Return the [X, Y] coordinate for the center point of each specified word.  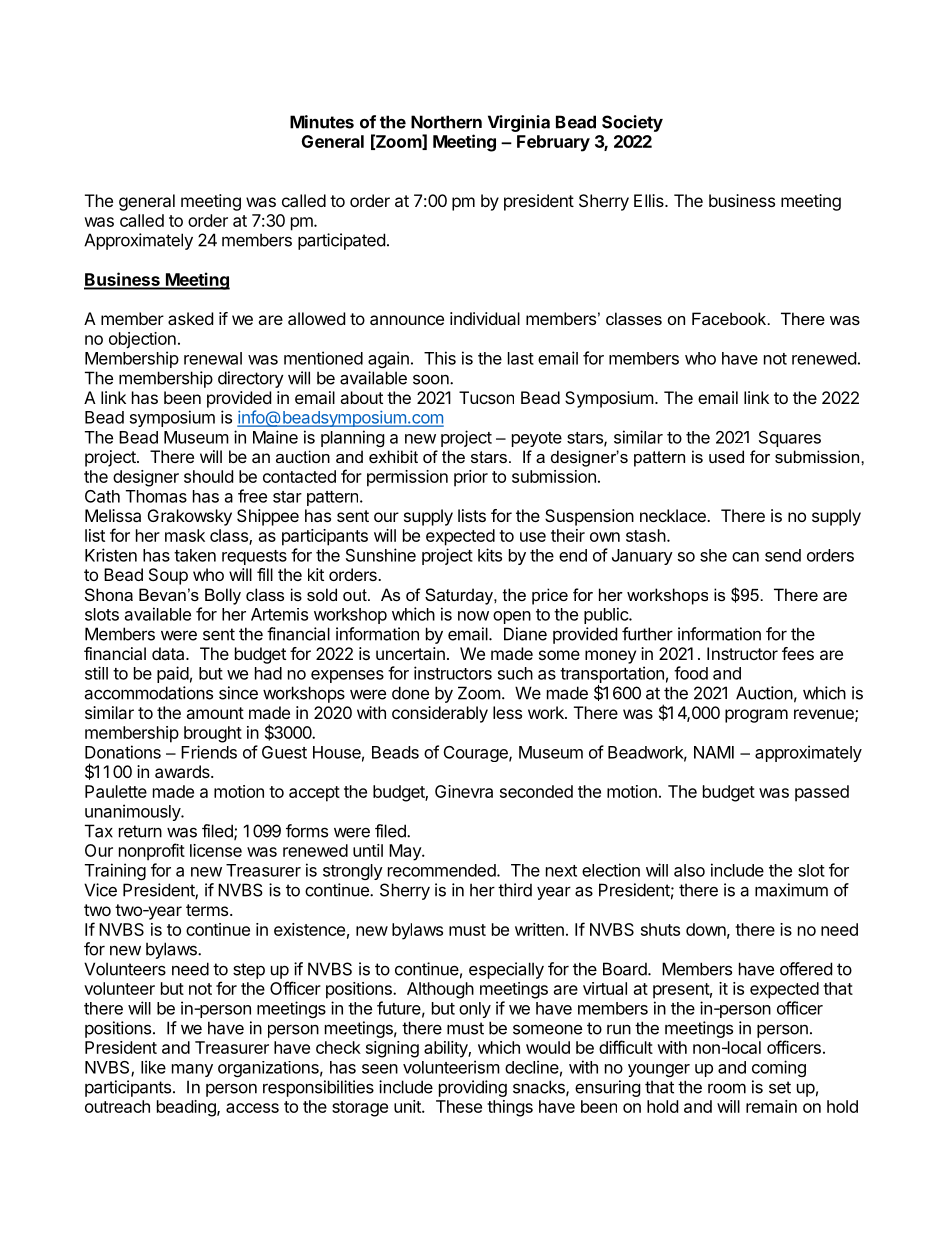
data [169, 653]
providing [473, 1088]
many [192, 1070]
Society [632, 123]
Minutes [322, 122]
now [473, 616]
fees [798, 653]
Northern [446, 122]
